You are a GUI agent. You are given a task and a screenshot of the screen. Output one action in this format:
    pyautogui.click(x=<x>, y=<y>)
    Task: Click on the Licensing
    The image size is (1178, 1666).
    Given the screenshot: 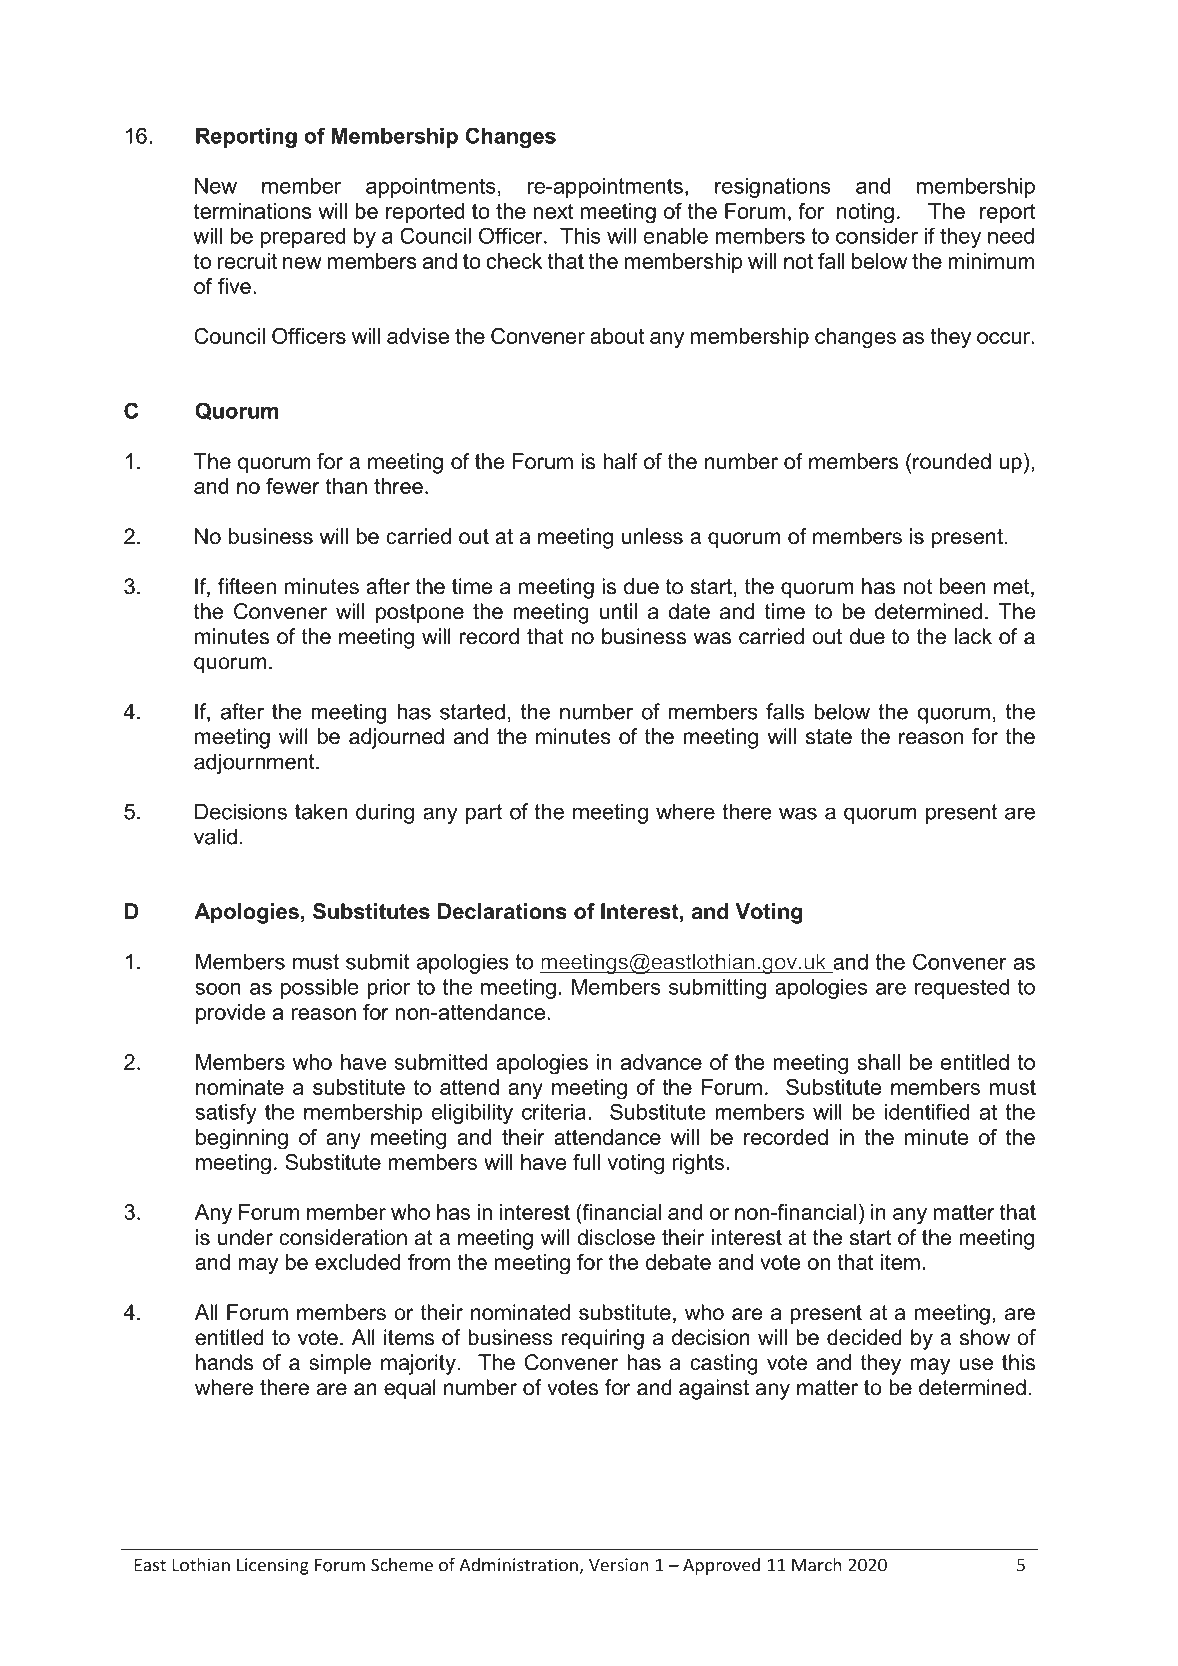 What is the action you would take?
    pyautogui.click(x=273, y=1566)
